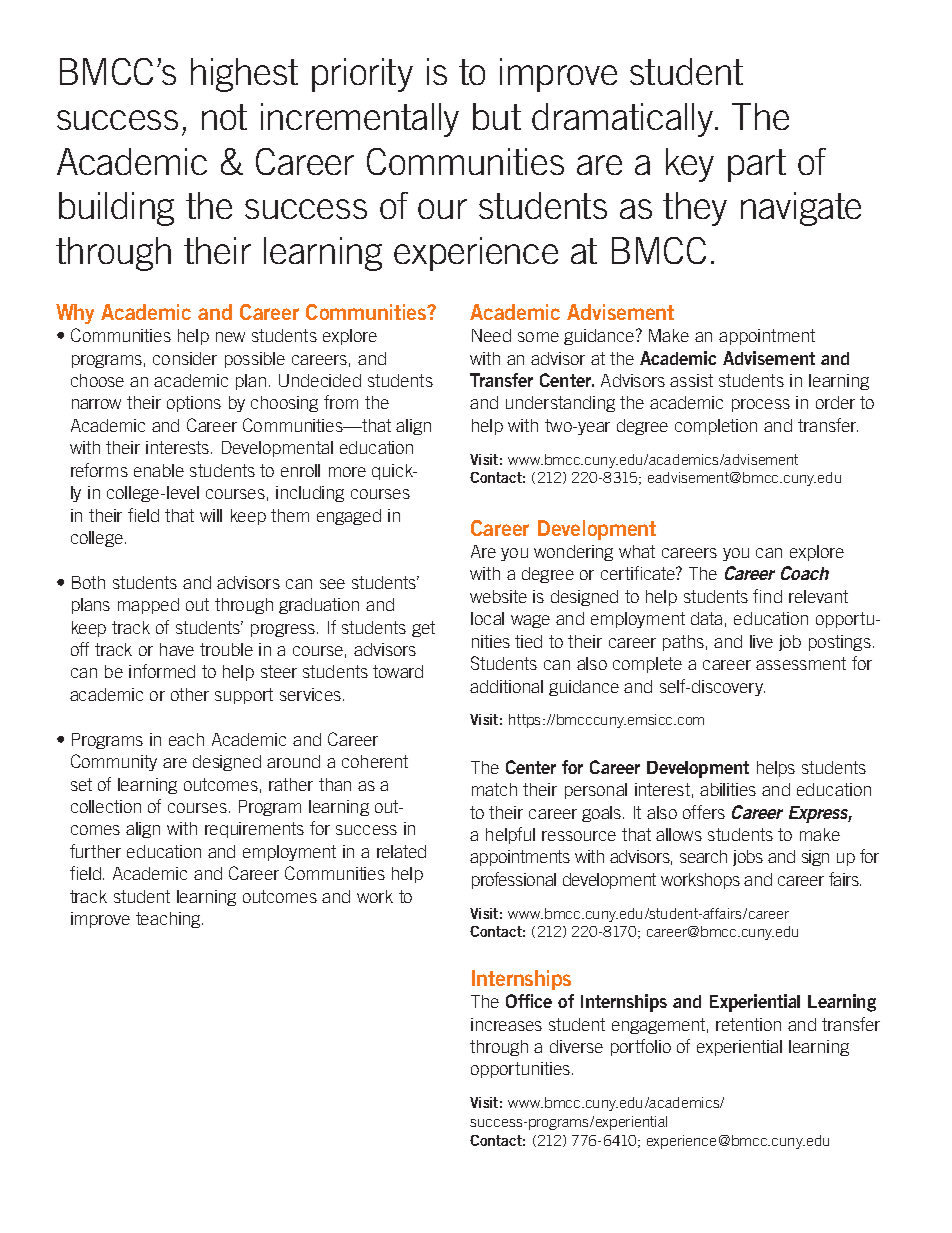 Image resolution: width=952 pixels, height=1233 pixels. Describe the element at coordinates (767, 596) in the image. I see `find` at that location.
